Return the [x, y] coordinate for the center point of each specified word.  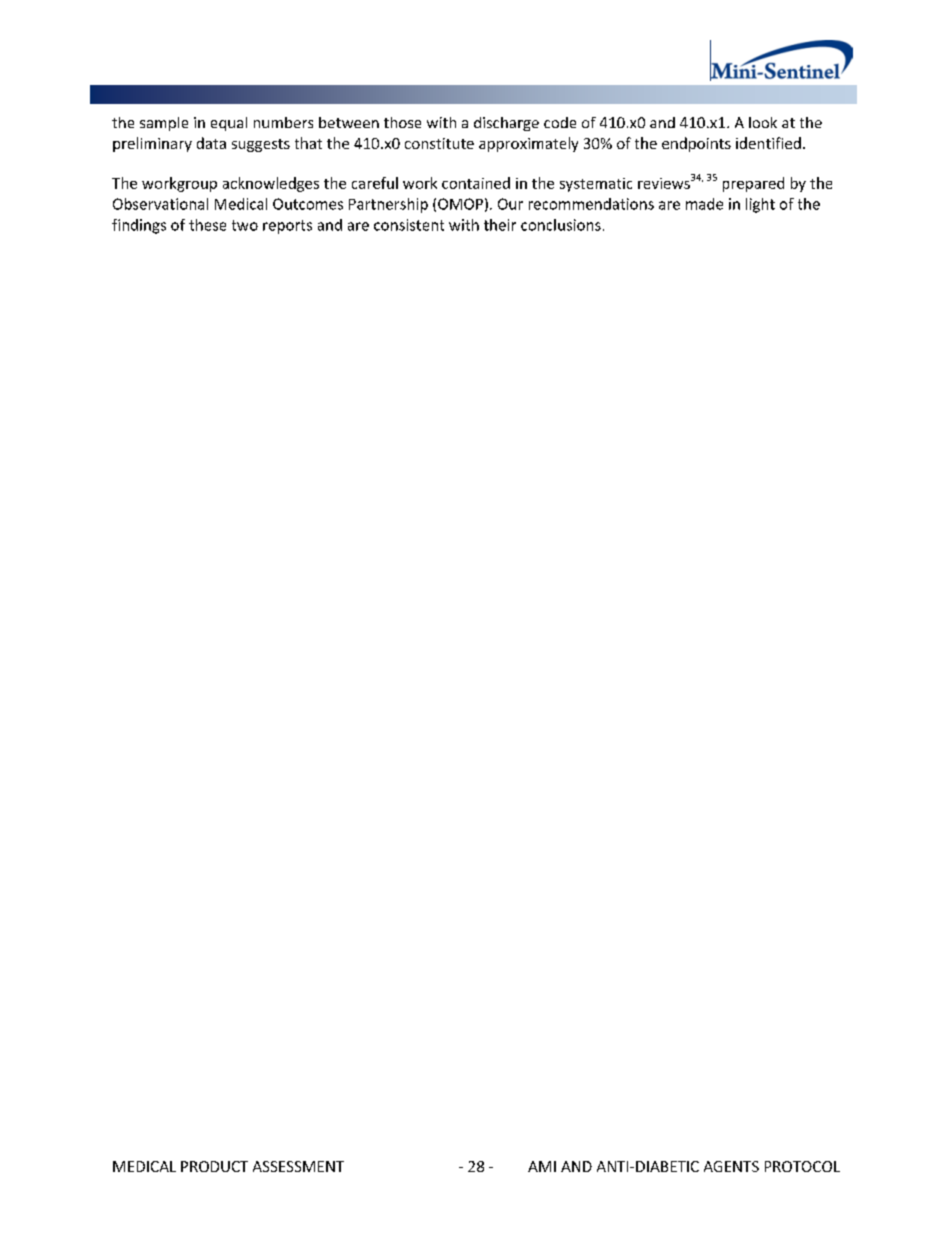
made [704, 204]
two [245, 225]
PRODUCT [214, 1166]
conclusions [561, 225]
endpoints [696, 144]
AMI [542, 1166]
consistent [409, 225]
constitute [439, 143]
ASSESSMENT [298, 1166]
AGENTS [731, 1166]
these [207, 225]
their [500, 225]
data [211, 143]
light [760, 205]
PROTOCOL [802, 1166]
